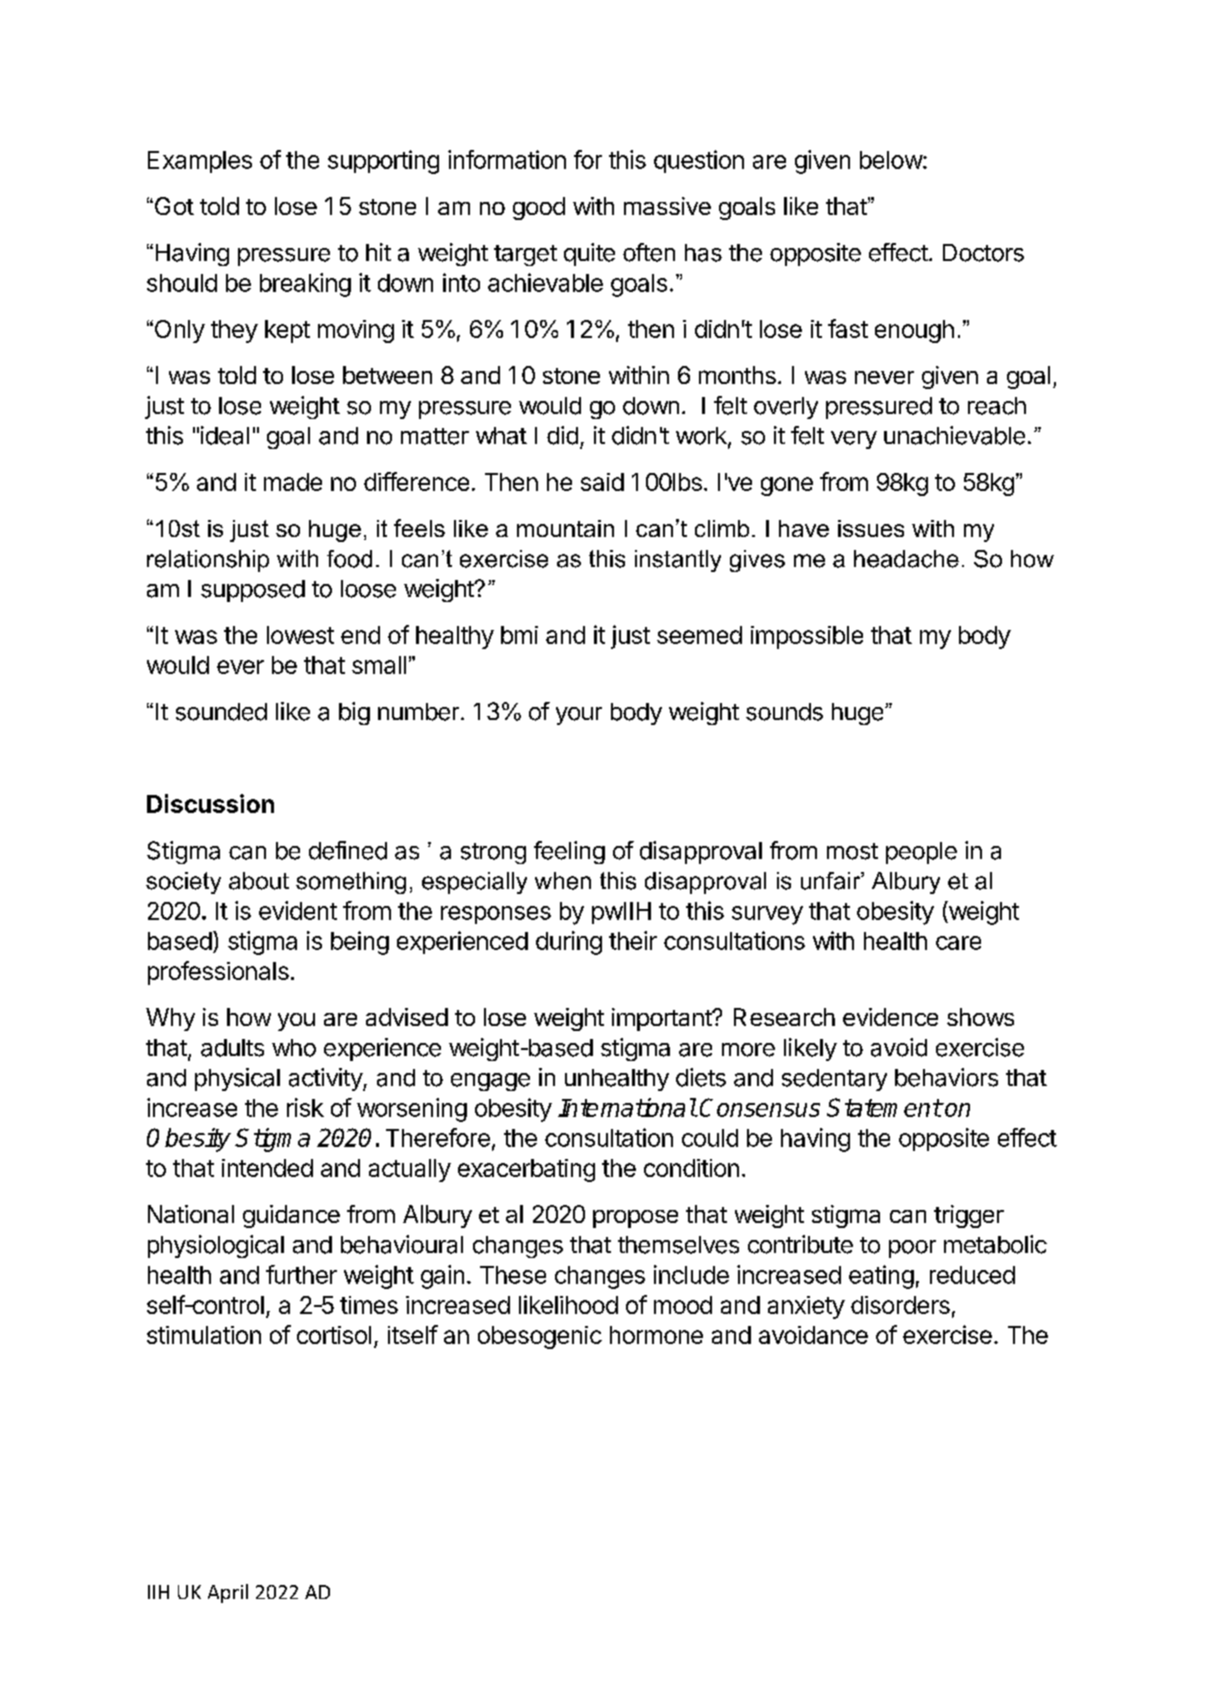 This screenshot has height=1704, width=1205. I want to click on Statement, so click(884, 1107).
